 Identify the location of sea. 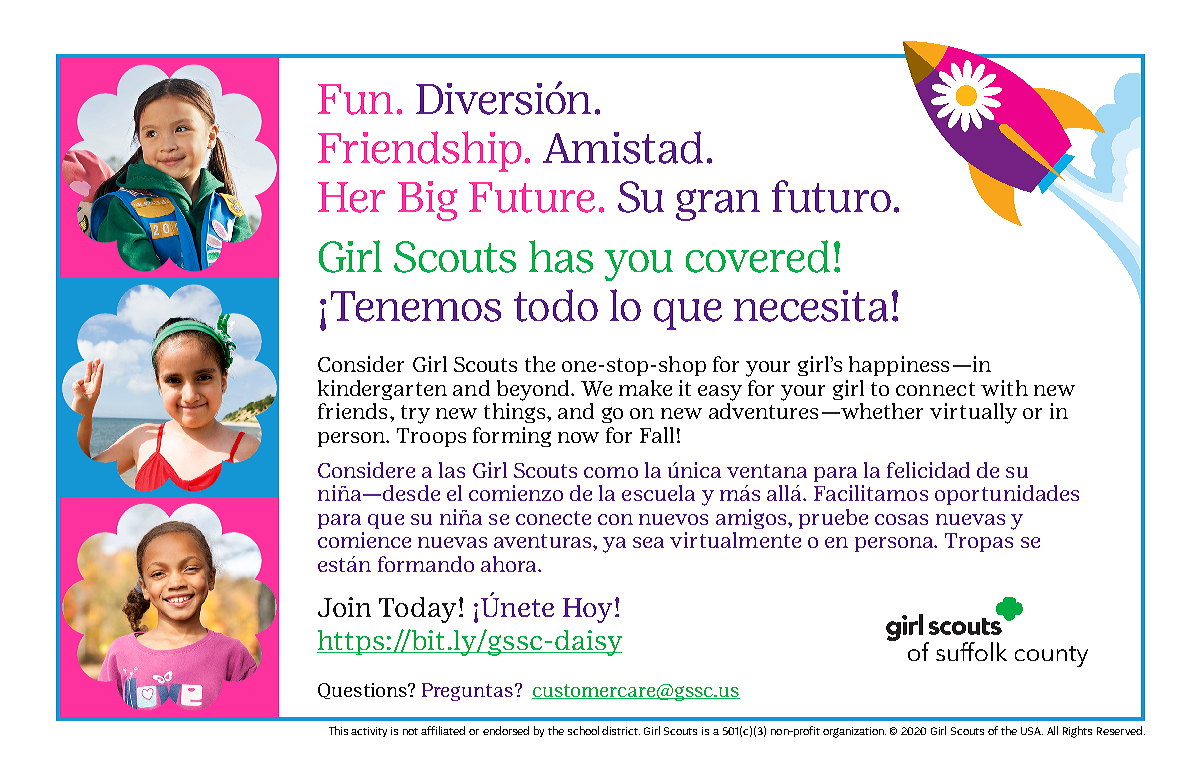
(648, 542).
